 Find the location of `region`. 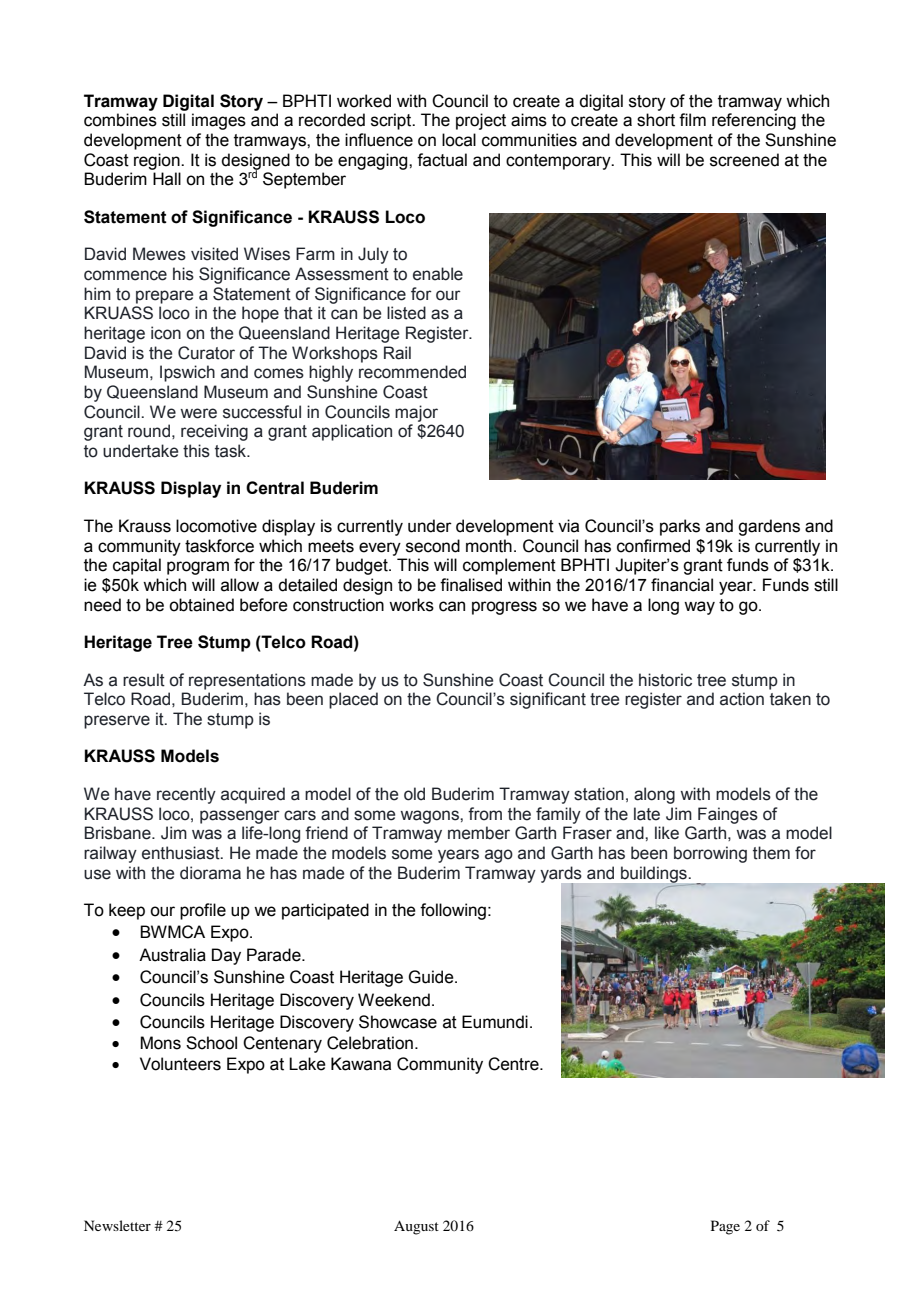

region is located at coordinates (158, 161).
